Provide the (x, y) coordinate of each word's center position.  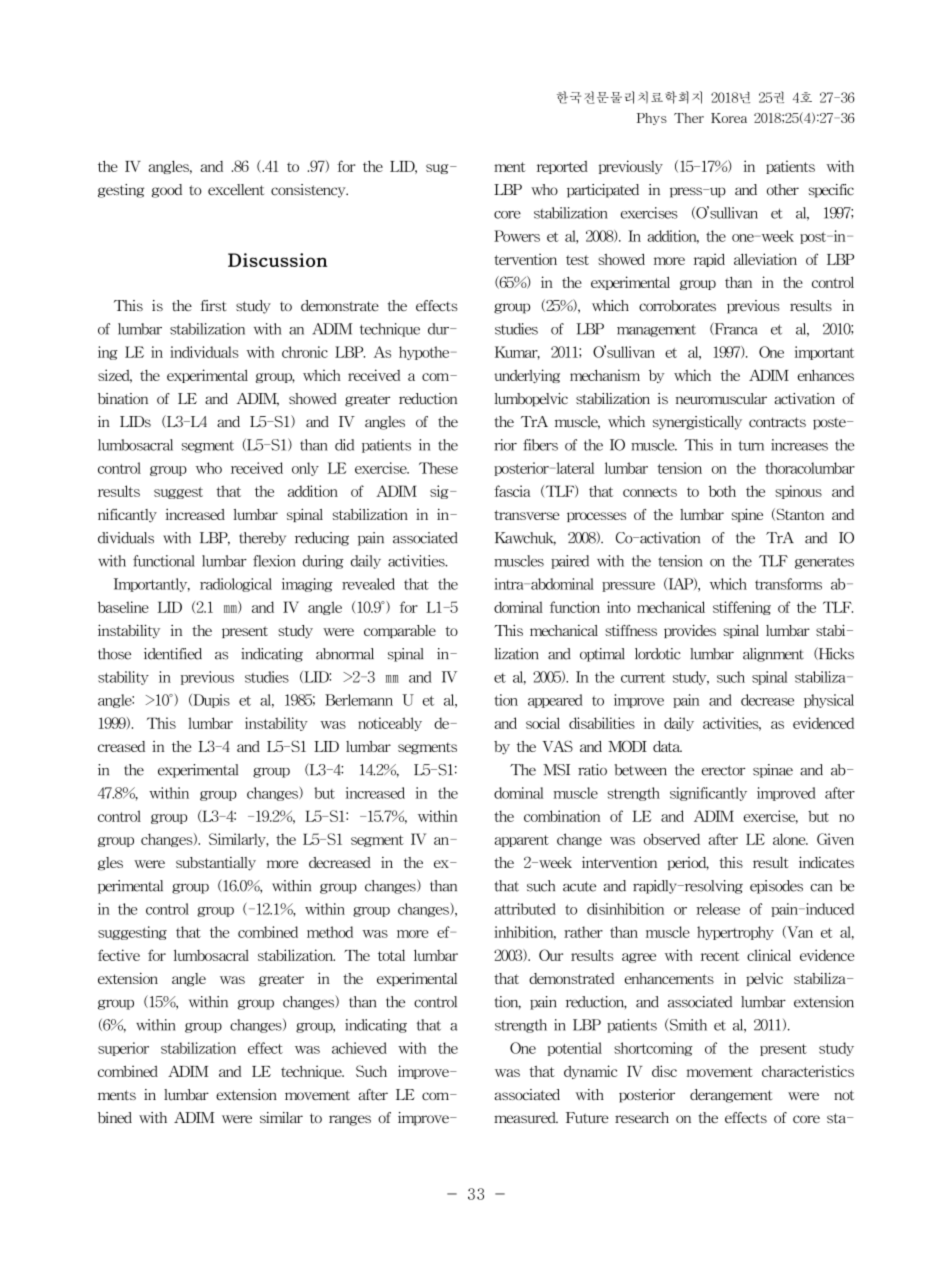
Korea (729, 118)
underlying (527, 376)
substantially (216, 864)
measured (526, 1118)
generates (824, 563)
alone (790, 839)
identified (173, 654)
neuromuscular (727, 399)
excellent (242, 190)
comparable (400, 631)
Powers (522, 236)
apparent (528, 841)
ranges (355, 1120)
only (305, 469)
